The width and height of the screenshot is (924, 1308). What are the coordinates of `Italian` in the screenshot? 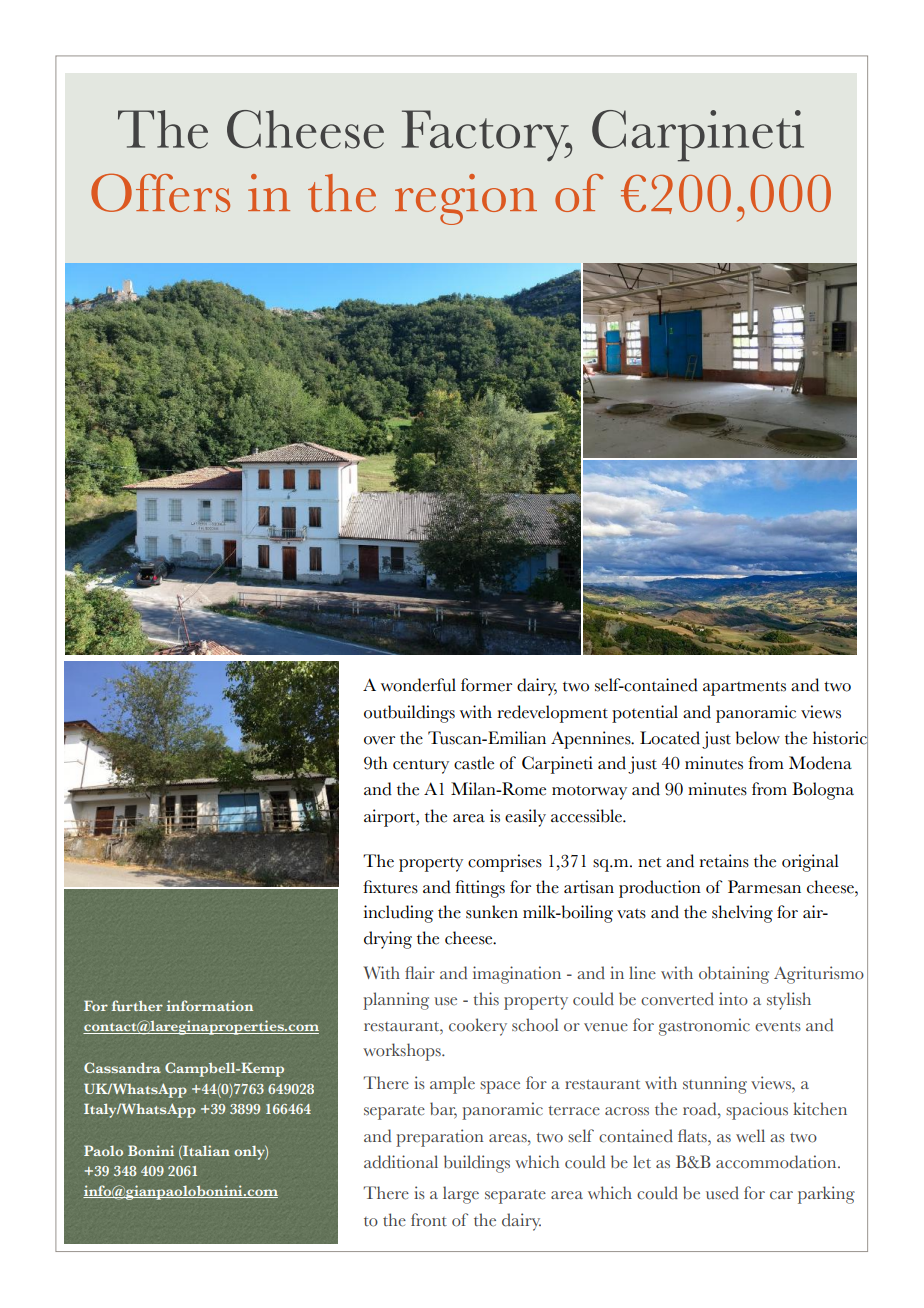 It's located at (205, 1150).
